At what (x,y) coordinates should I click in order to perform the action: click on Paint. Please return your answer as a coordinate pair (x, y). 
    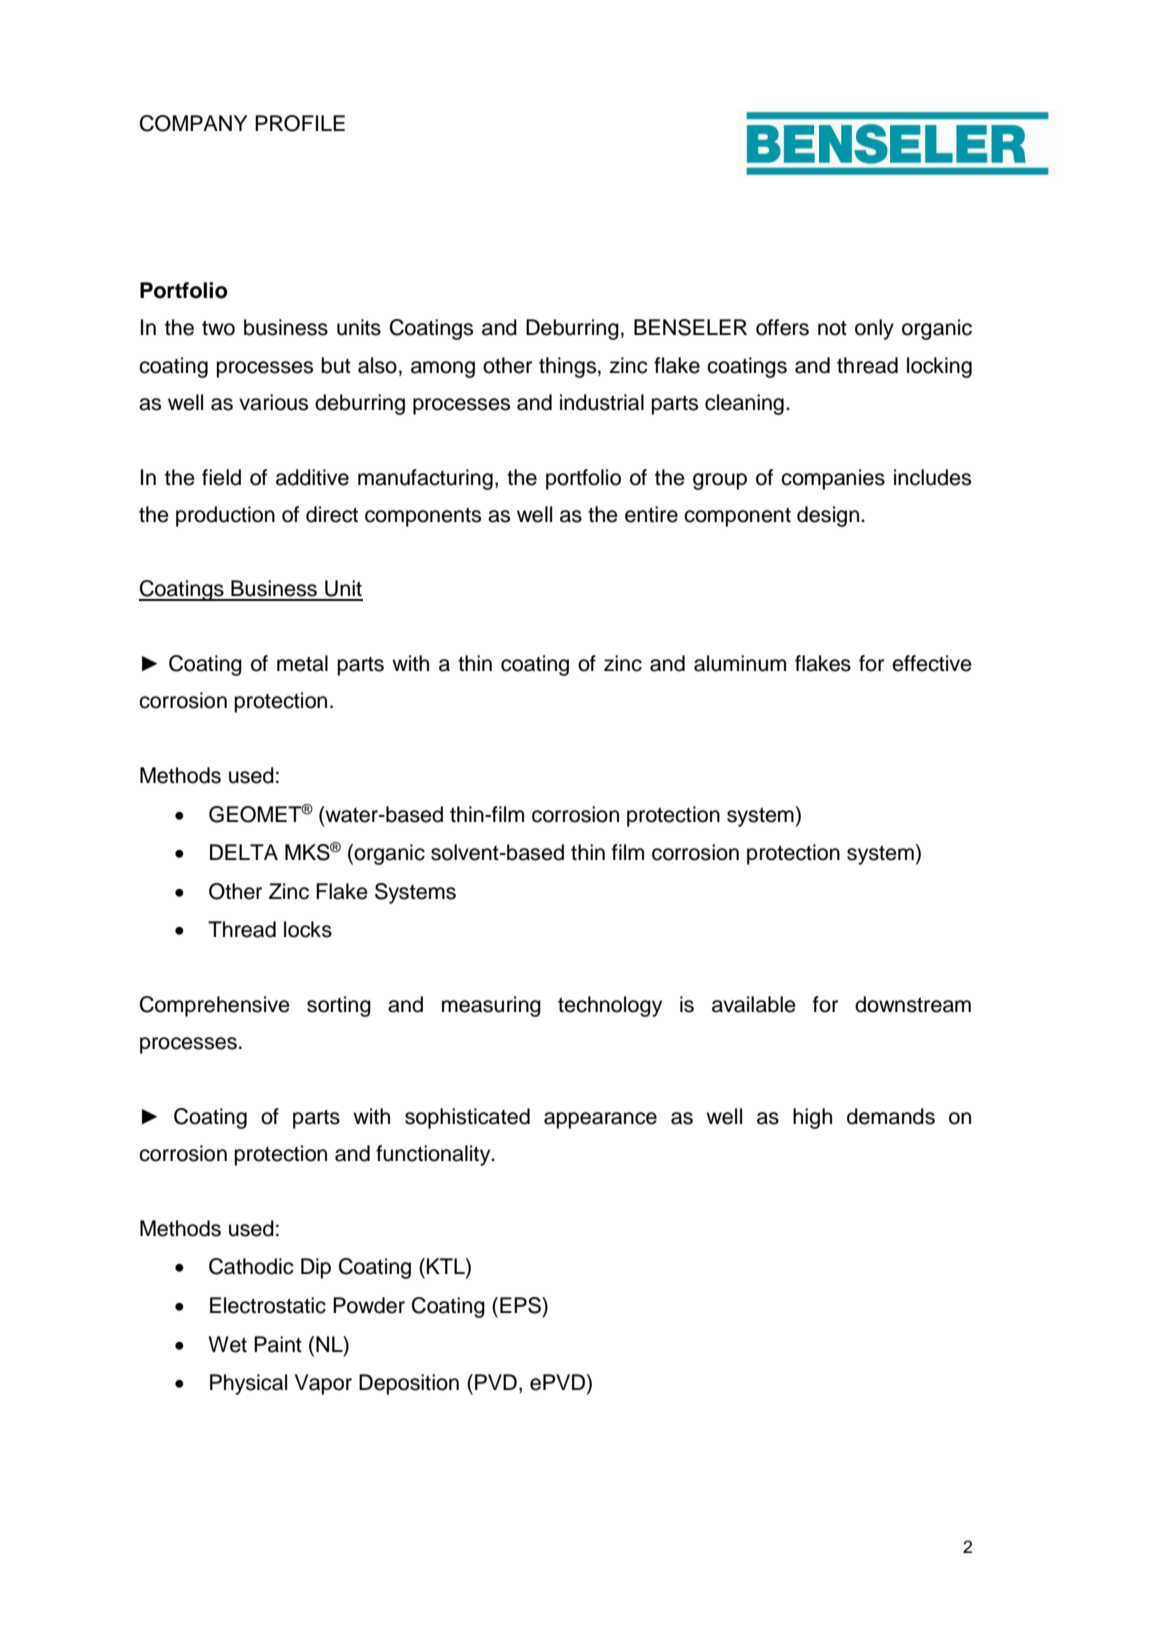
    Looking at the image, I should click on (278, 1344).
